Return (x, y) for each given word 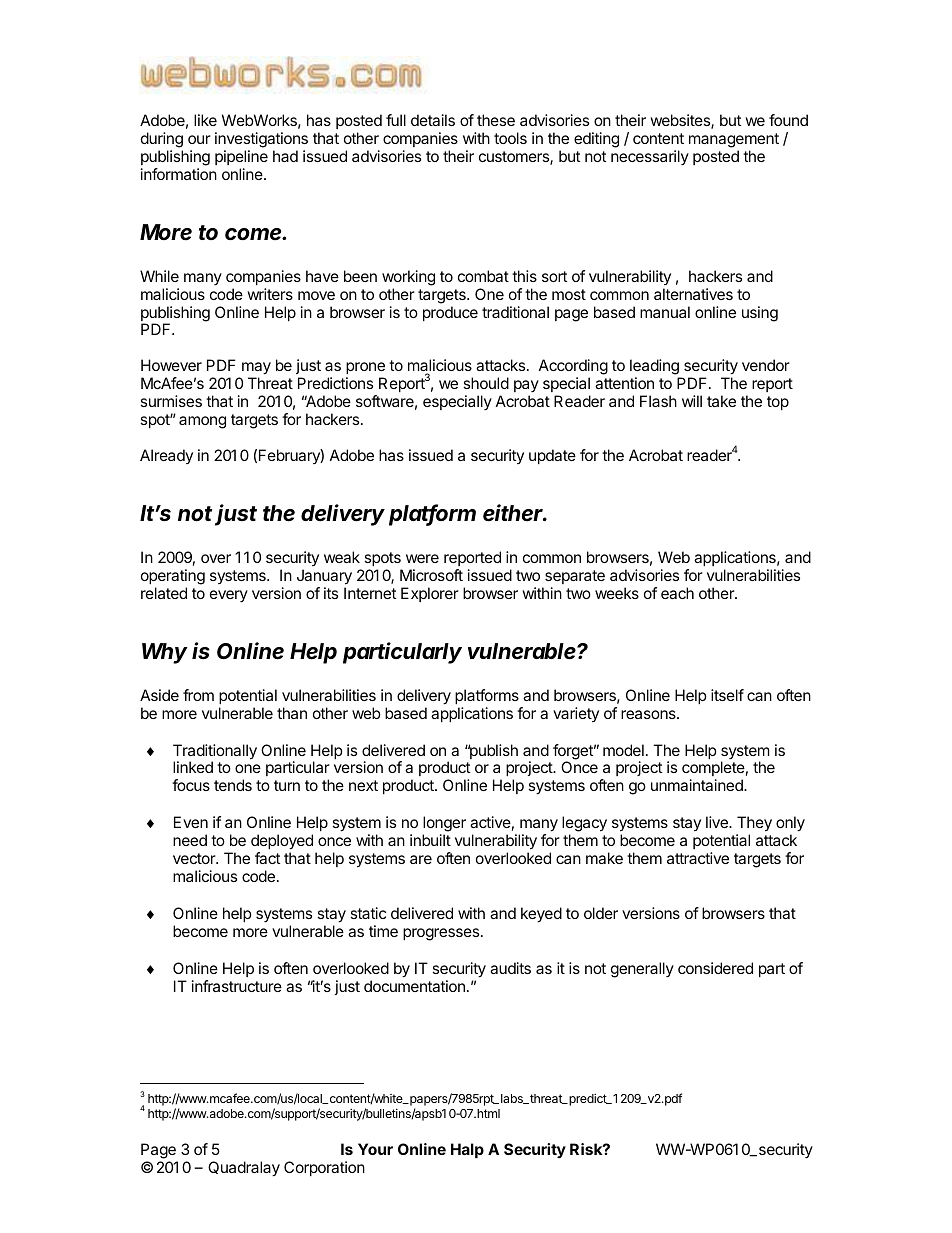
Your (375, 1149)
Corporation (324, 1168)
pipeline (241, 157)
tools (510, 138)
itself (727, 695)
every (229, 596)
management (734, 140)
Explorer (430, 594)
